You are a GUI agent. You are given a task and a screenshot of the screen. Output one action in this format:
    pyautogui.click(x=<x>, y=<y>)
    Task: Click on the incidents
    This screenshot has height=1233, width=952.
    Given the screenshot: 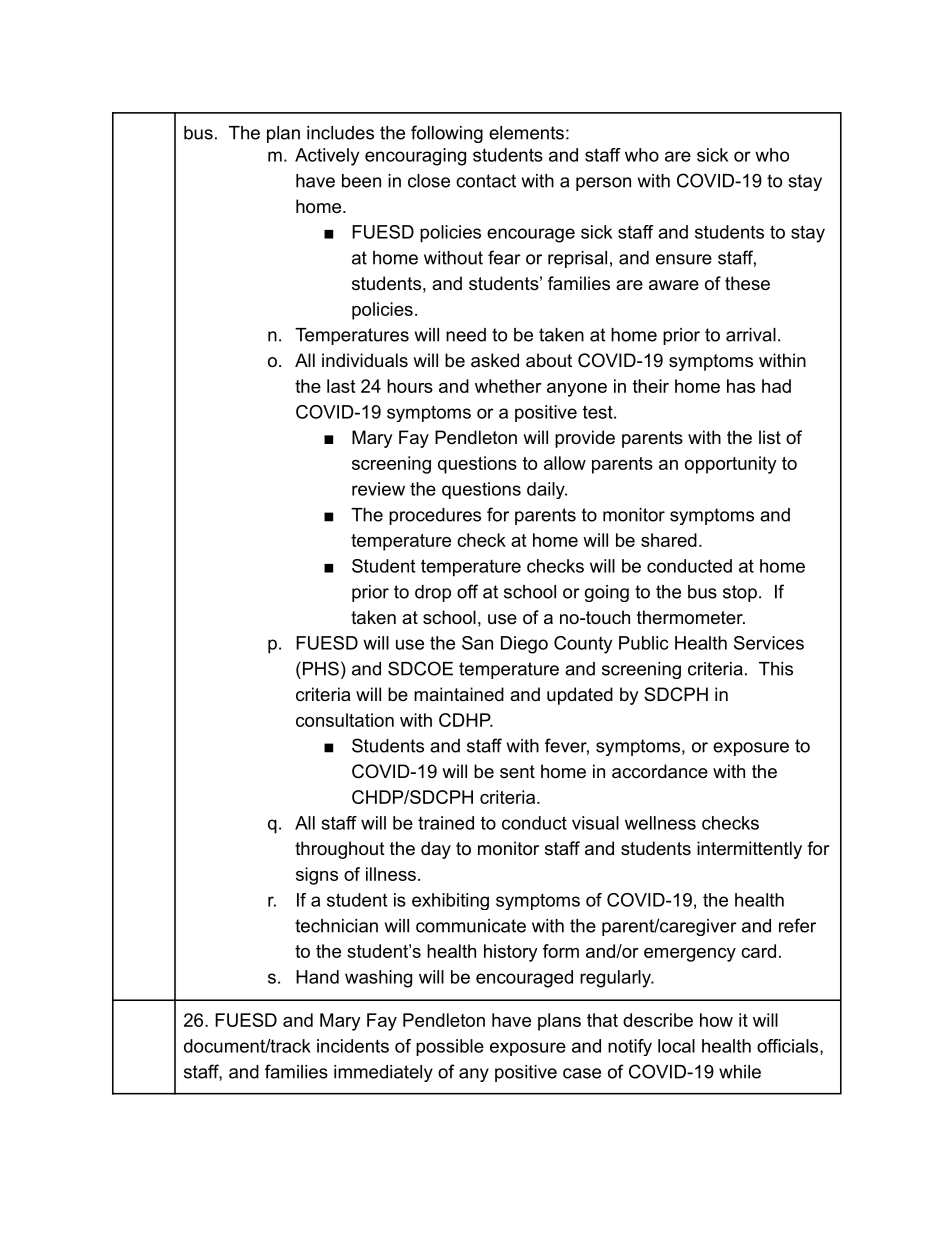 What is the action you would take?
    pyautogui.click(x=353, y=1046)
